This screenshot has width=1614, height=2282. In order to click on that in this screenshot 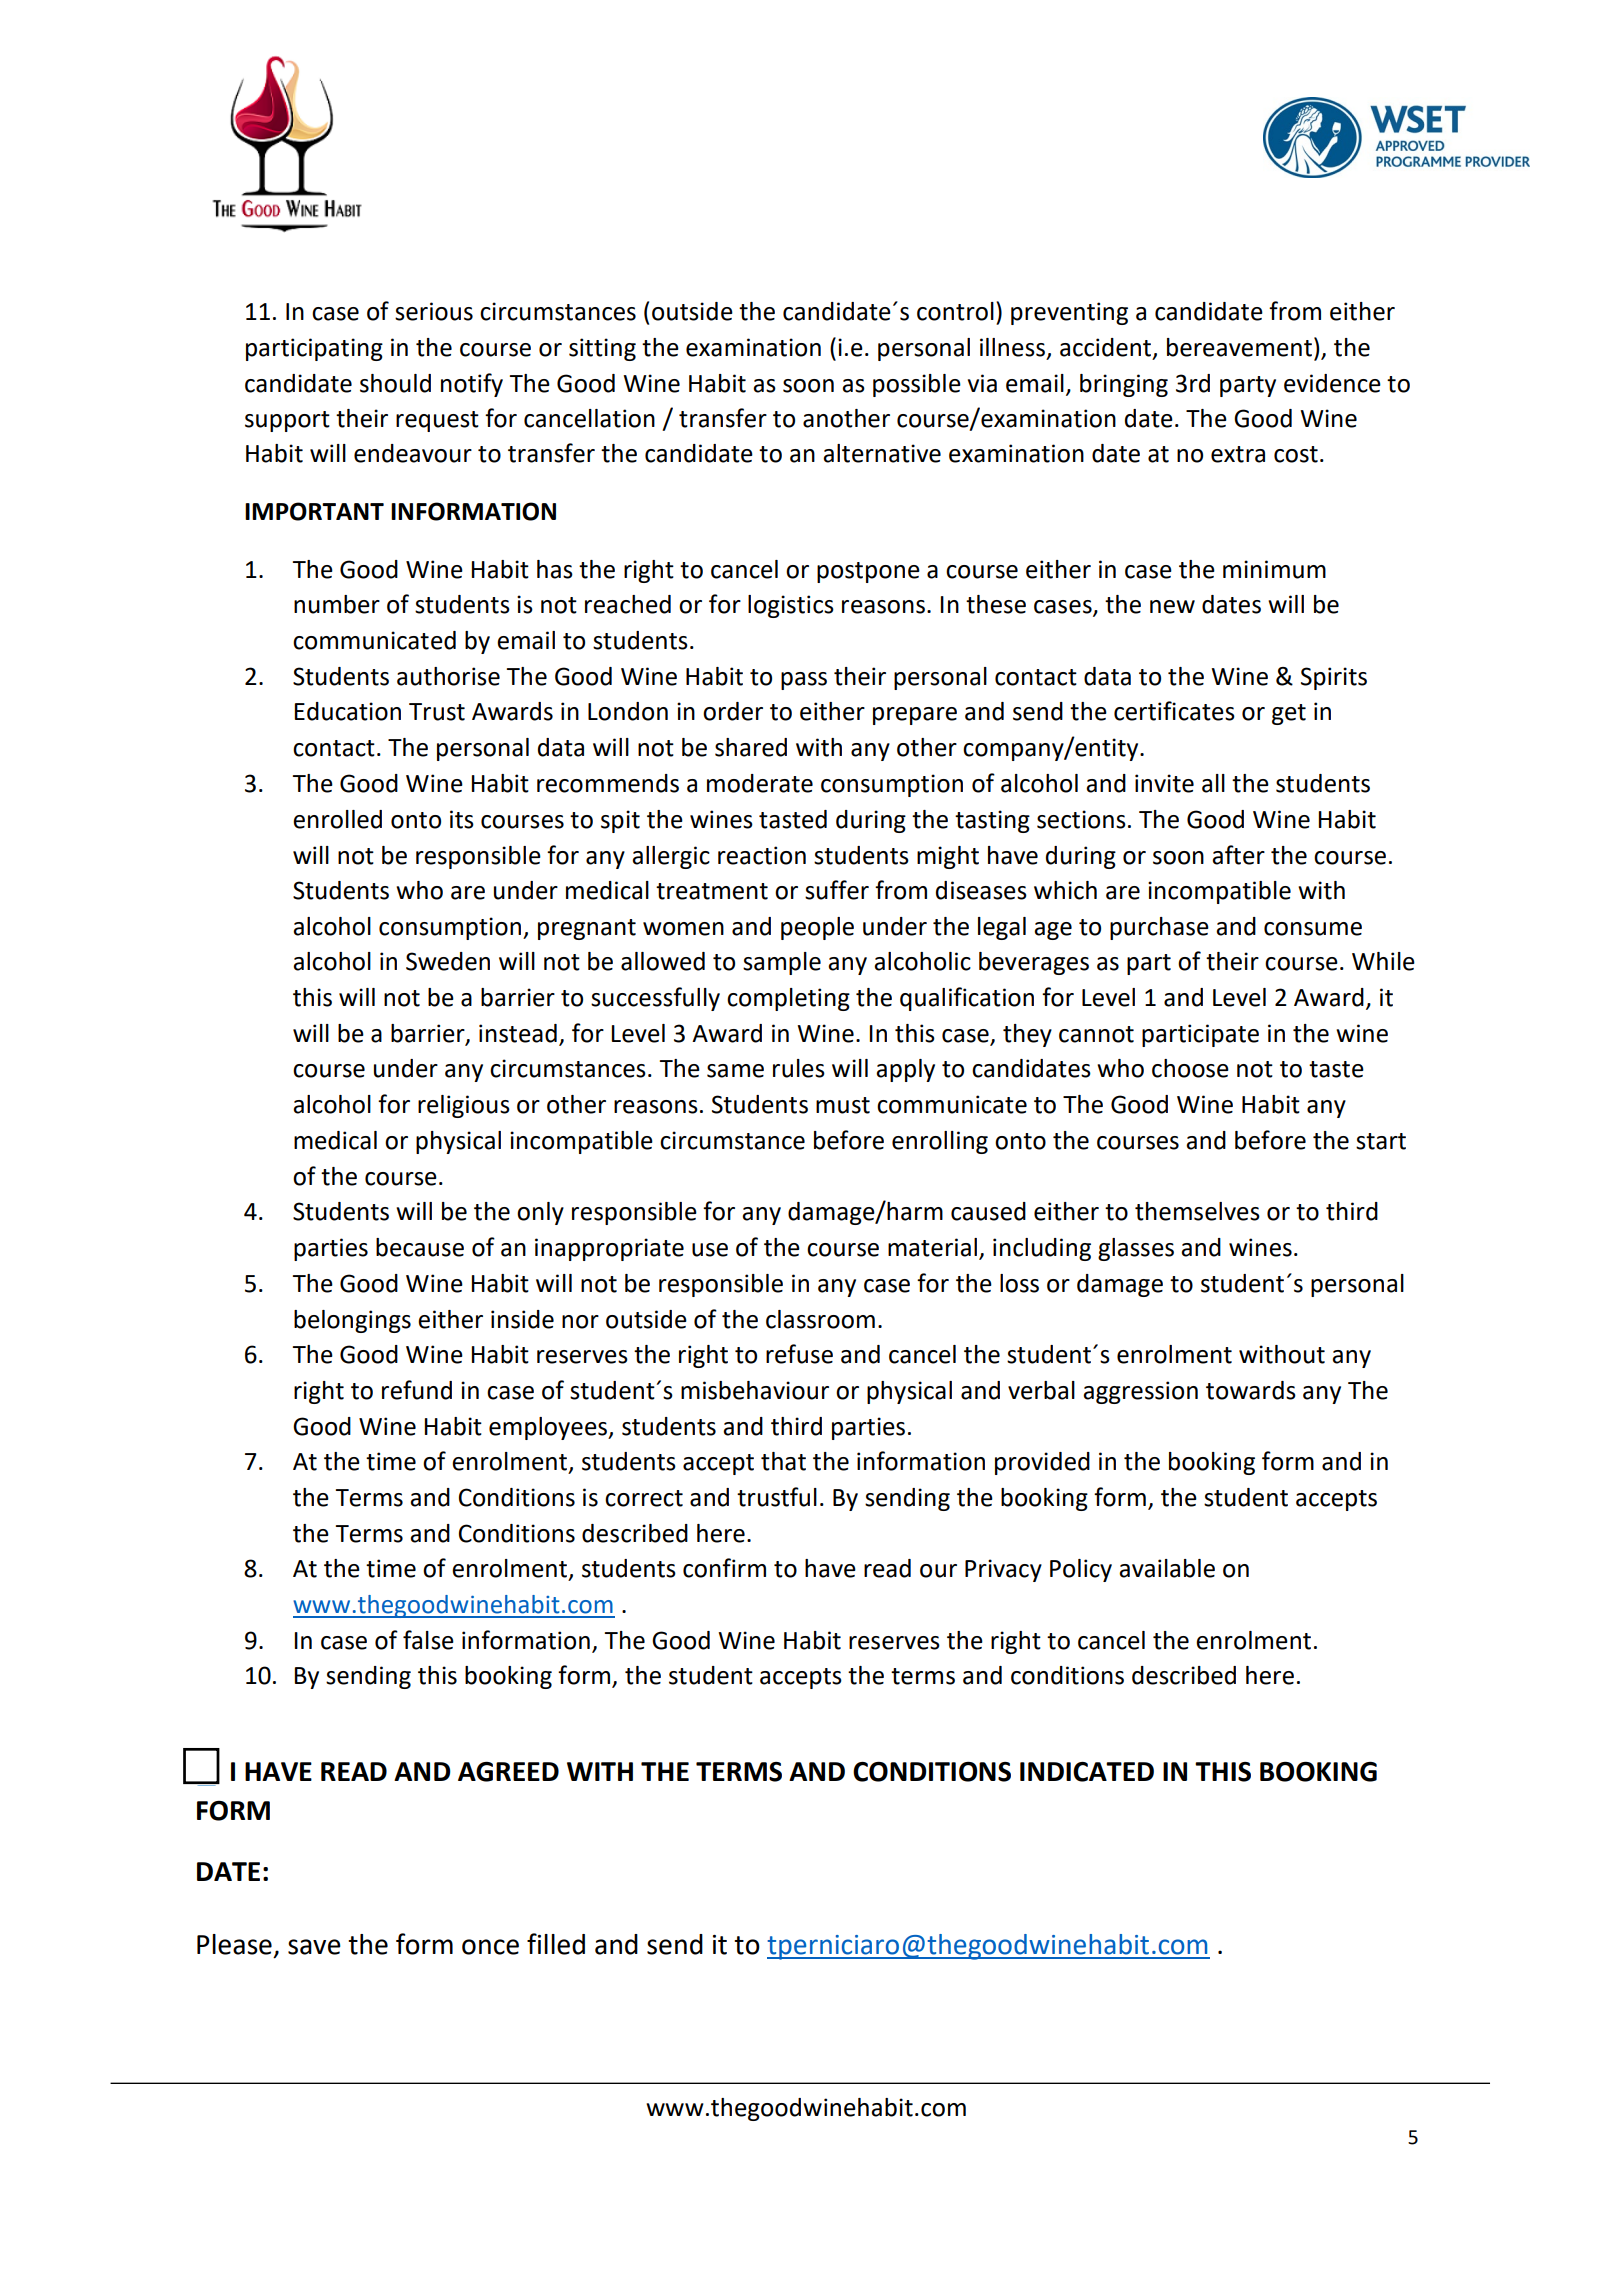, I will do `click(783, 1461)`.
